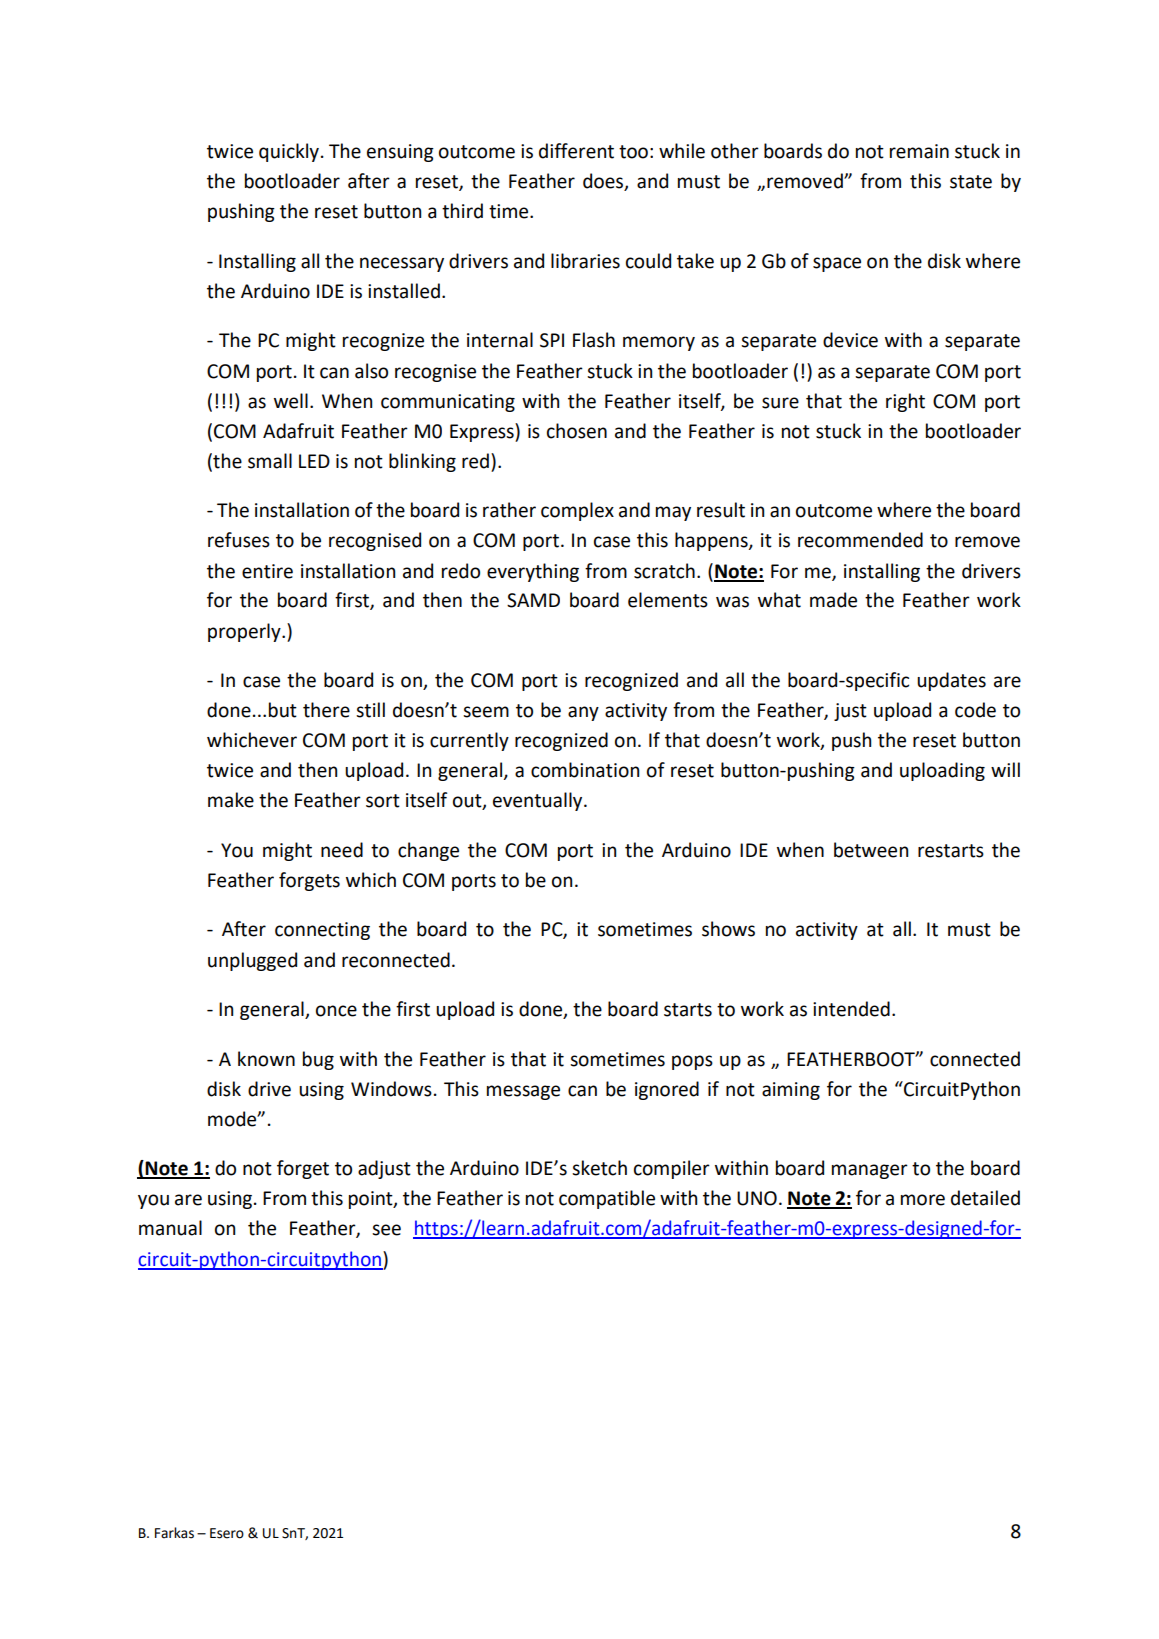 The height and width of the screenshot is (1639, 1159). I want to click on shows, so click(728, 929).
